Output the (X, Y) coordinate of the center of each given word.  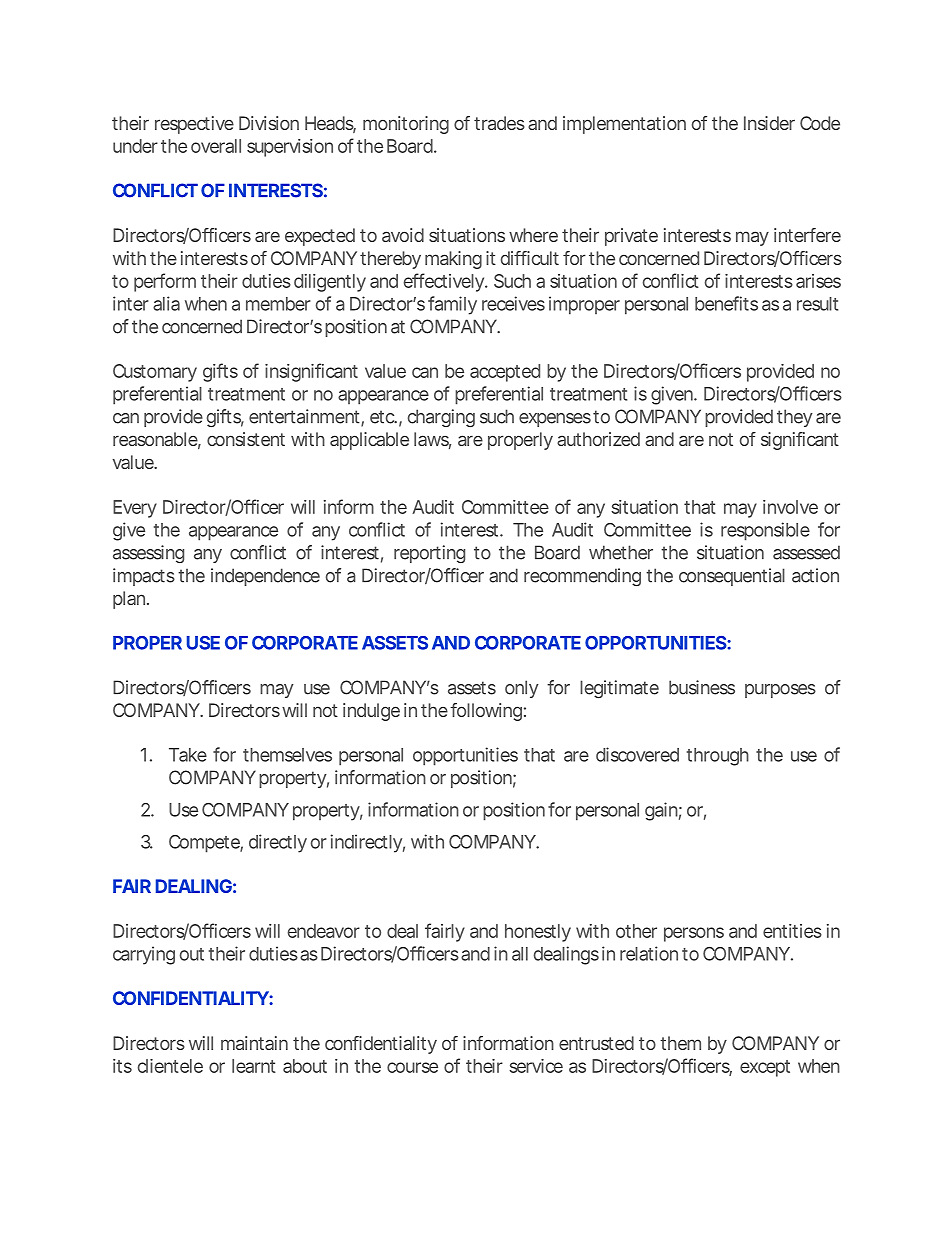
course (412, 1067)
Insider (769, 123)
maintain (254, 1043)
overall (216, 146)
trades (499, 123)
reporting (429, 554)
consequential (732, 577)
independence (265, 577)
